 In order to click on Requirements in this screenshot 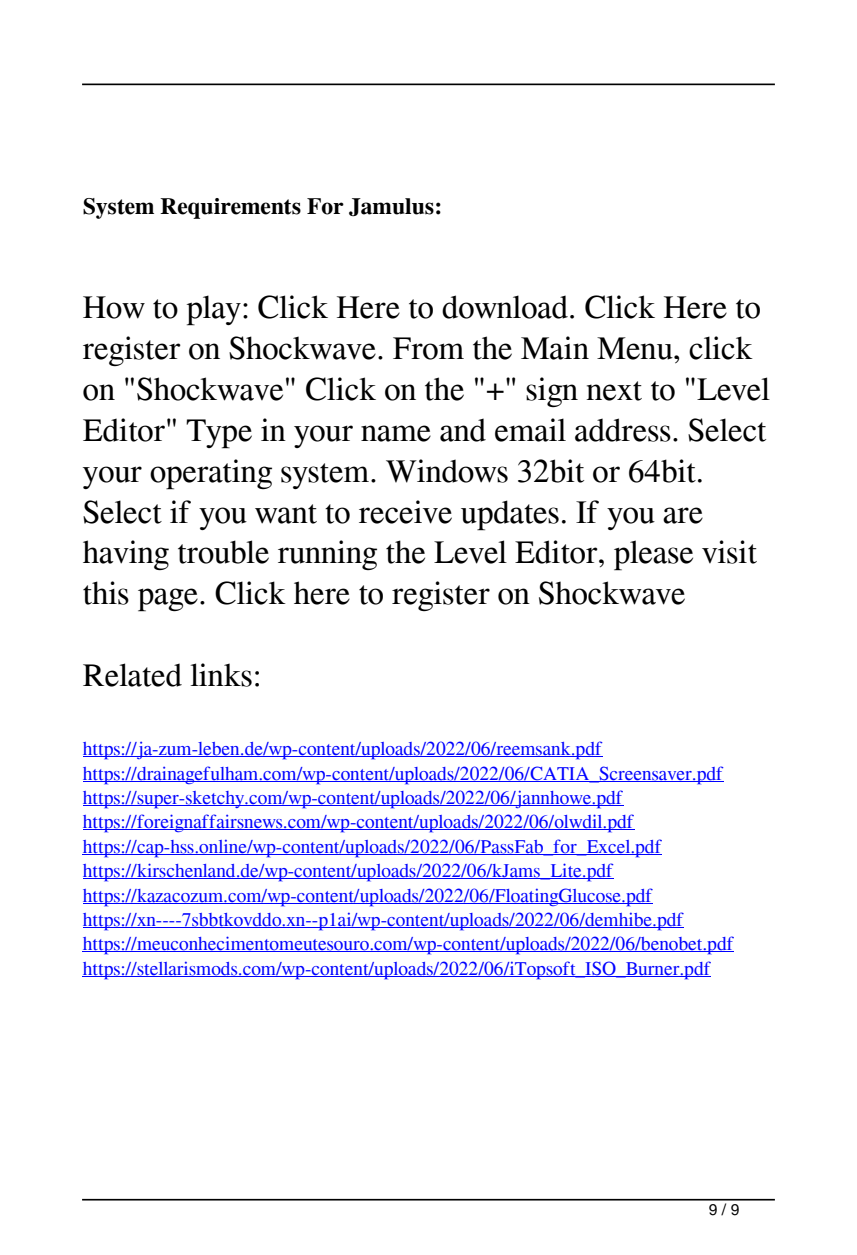, I will do `click(230, 208)`.
